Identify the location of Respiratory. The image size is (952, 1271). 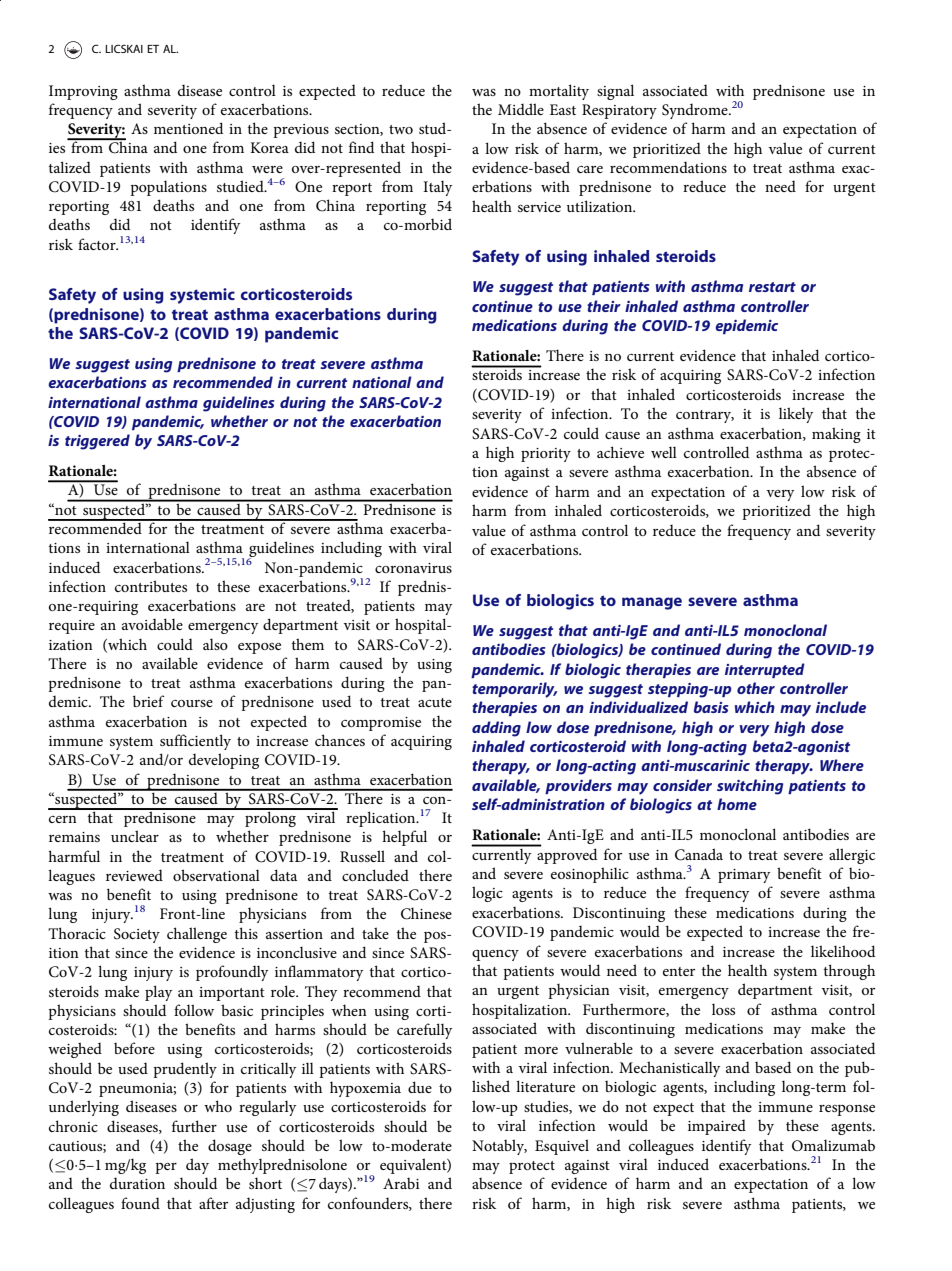
(619, 111).
